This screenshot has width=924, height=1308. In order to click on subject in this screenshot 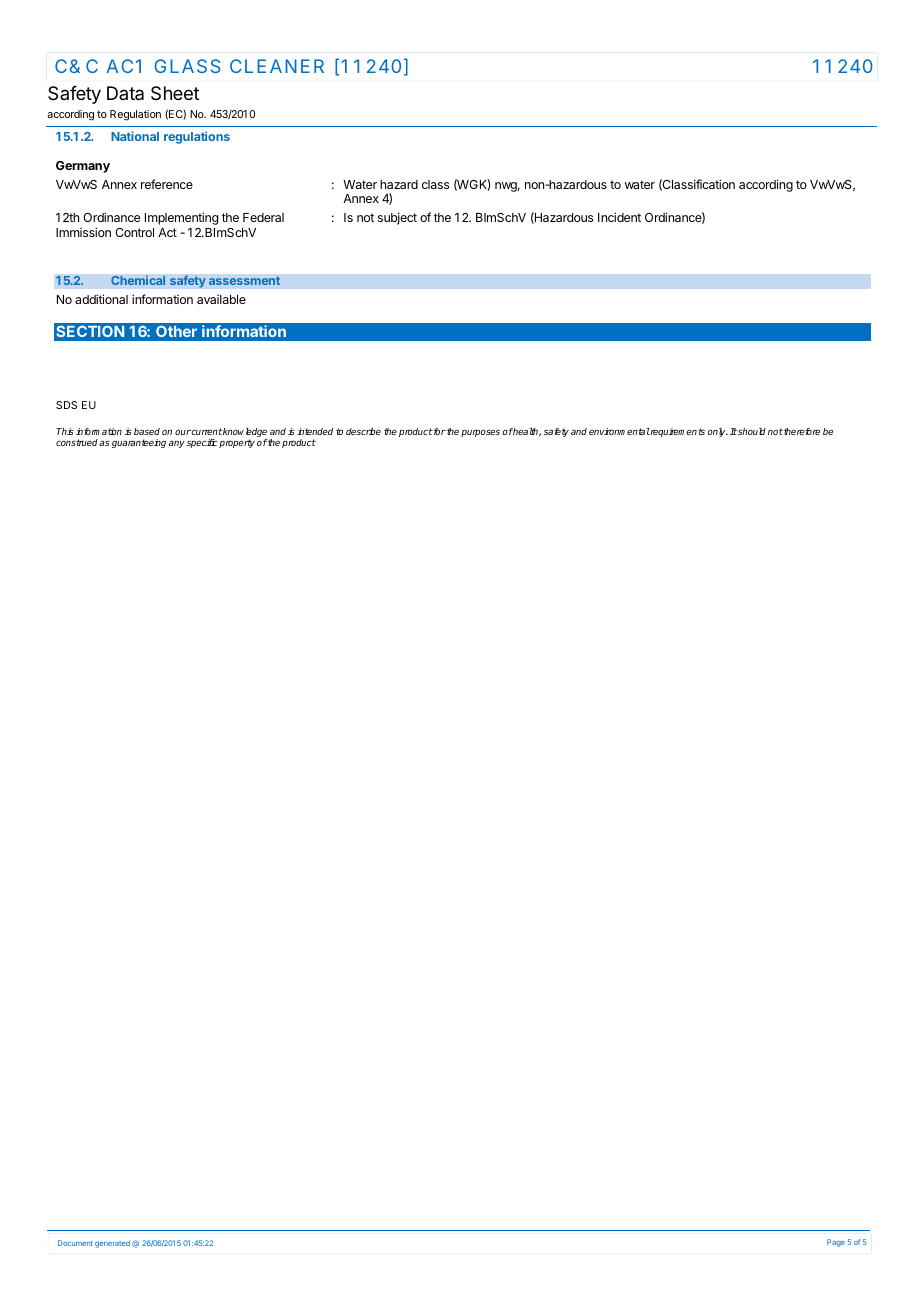, I will do `click(397, 218)`.
